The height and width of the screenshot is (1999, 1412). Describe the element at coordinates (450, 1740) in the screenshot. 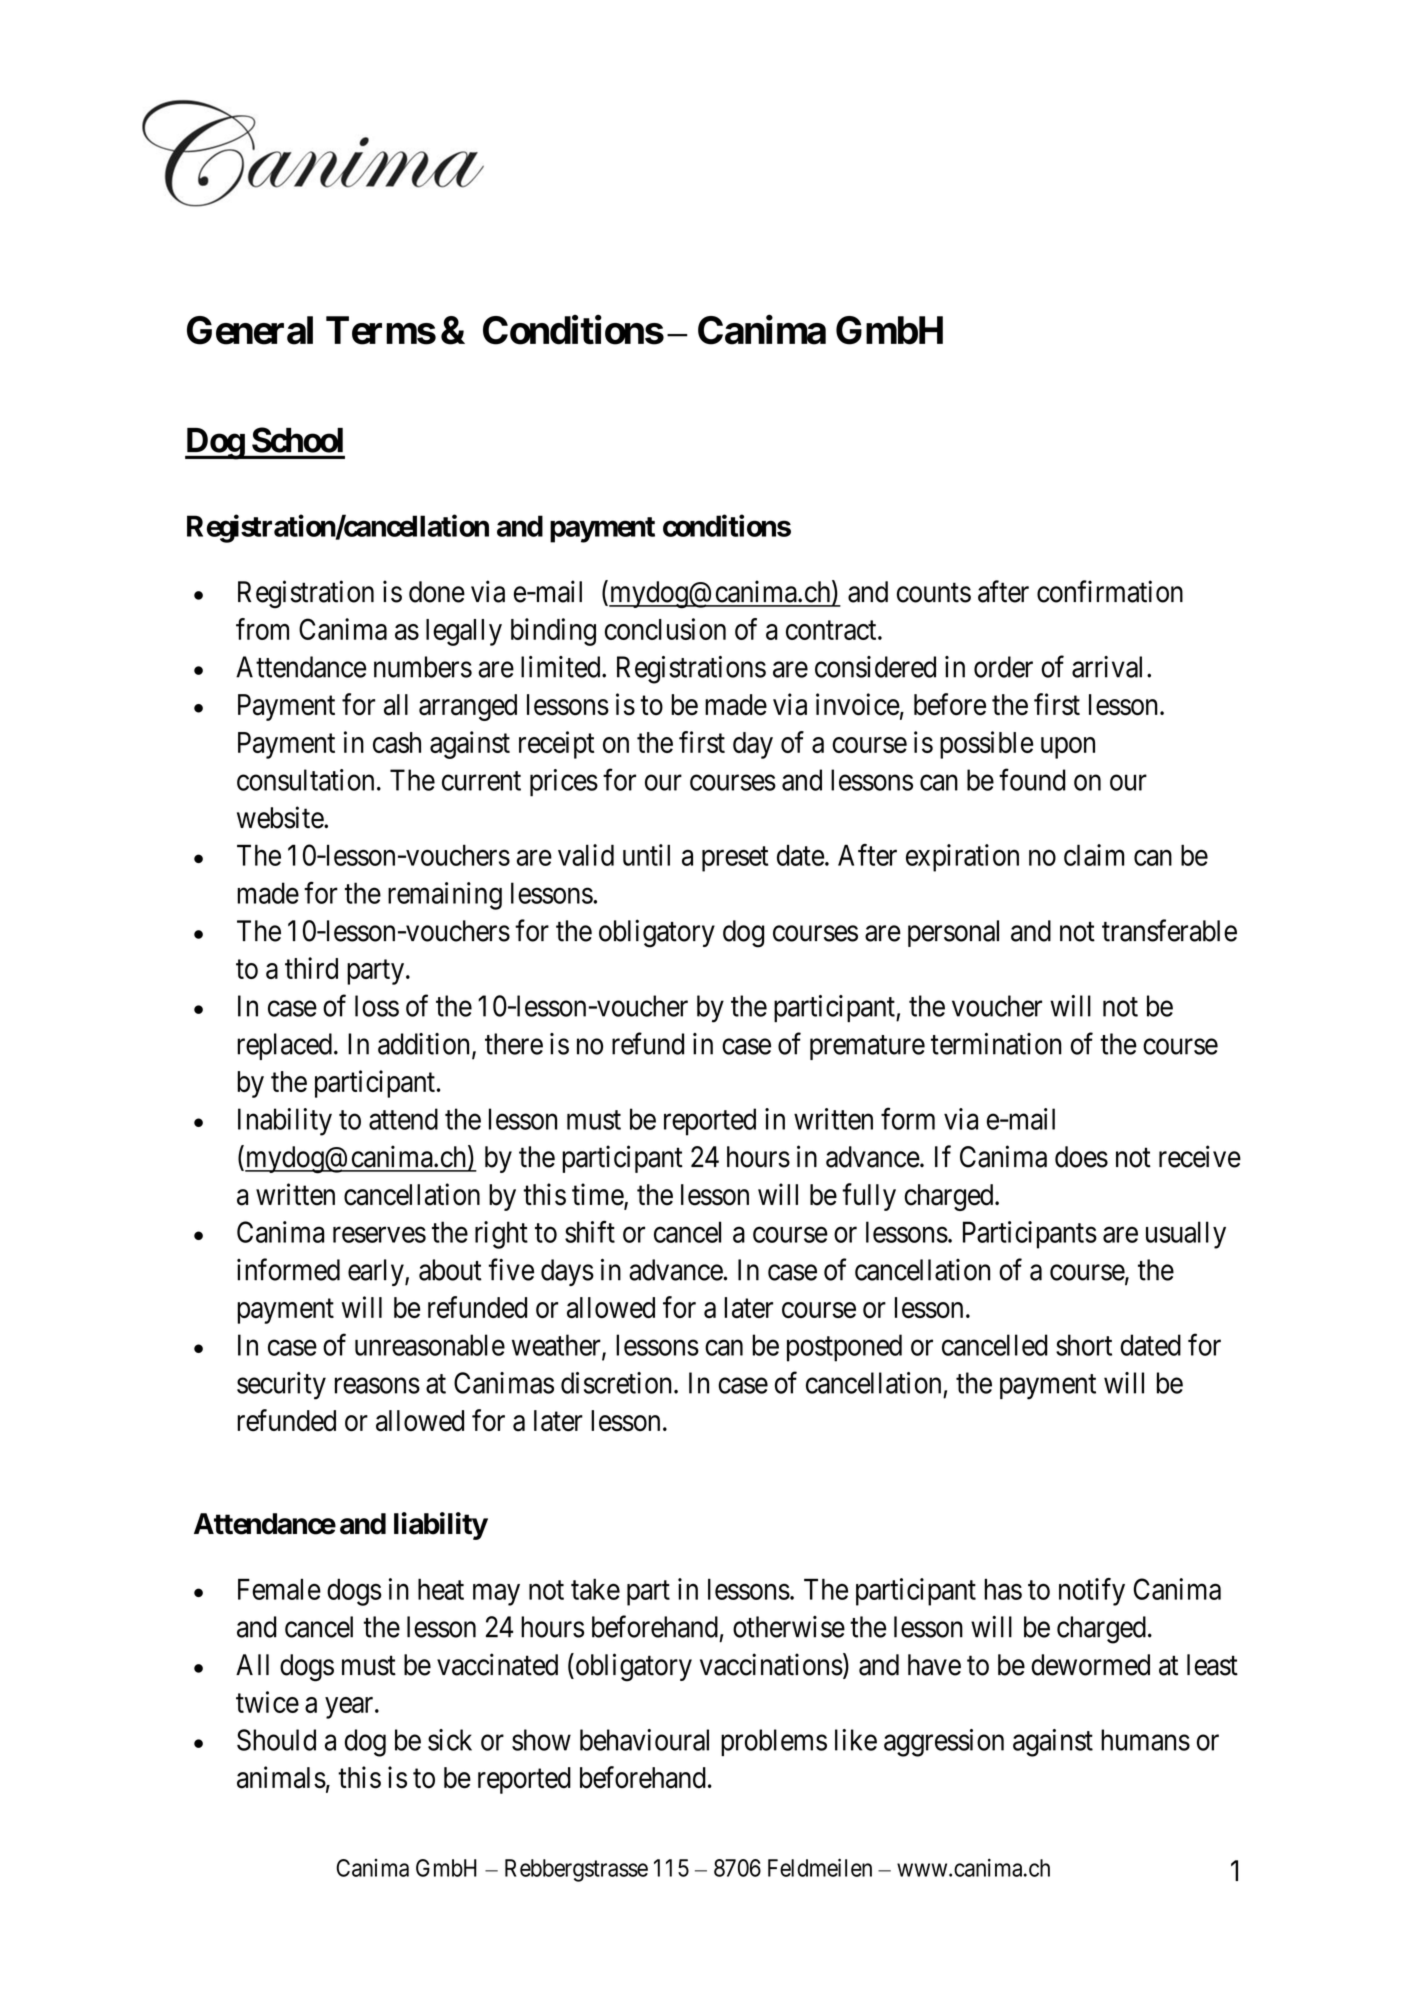

I see `sick` at that location.
